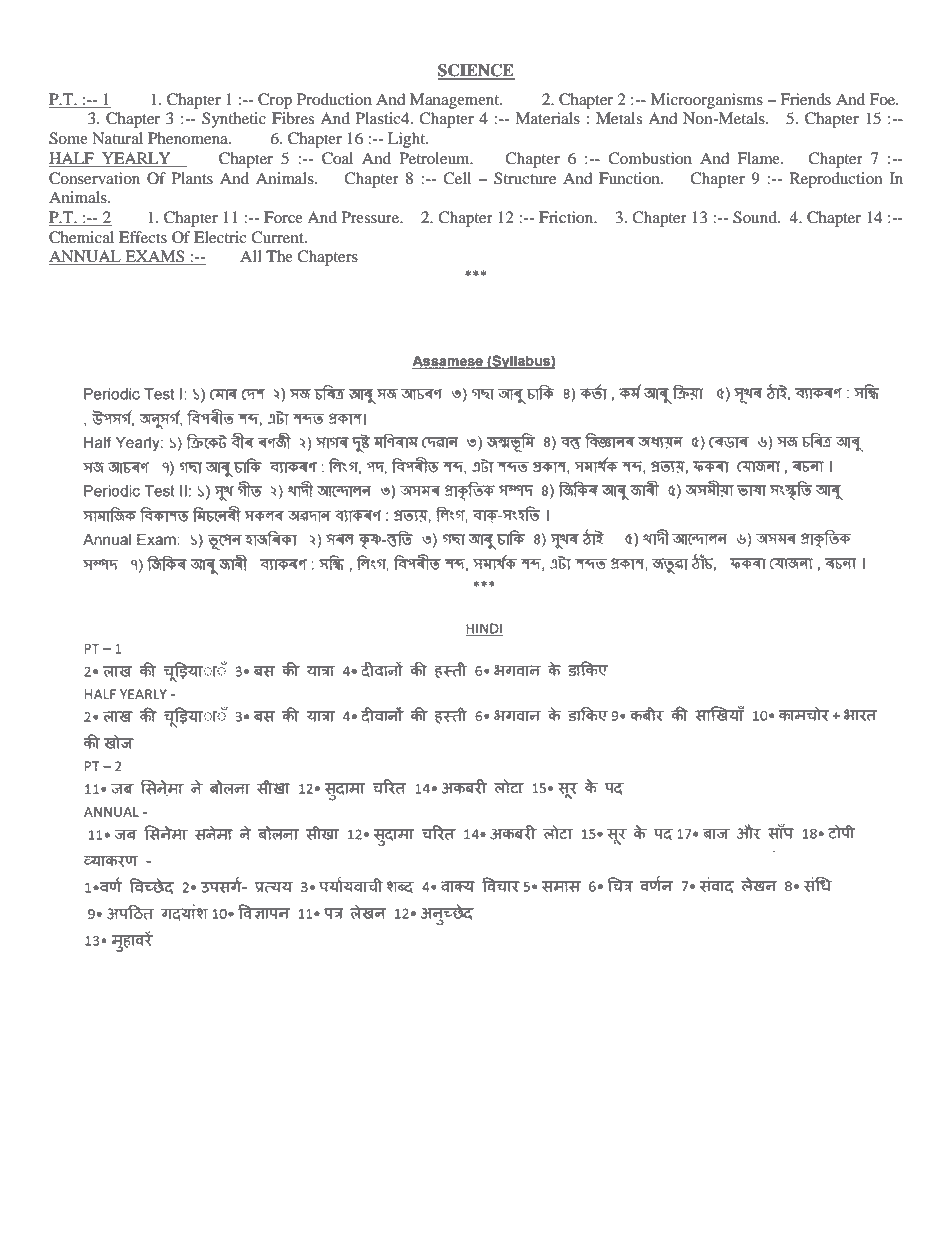 This image has width=952, height=1233. What do you see at coordinates (155, 257) in the image?
I see `EXAMS` at bounding box center [155, 257].
